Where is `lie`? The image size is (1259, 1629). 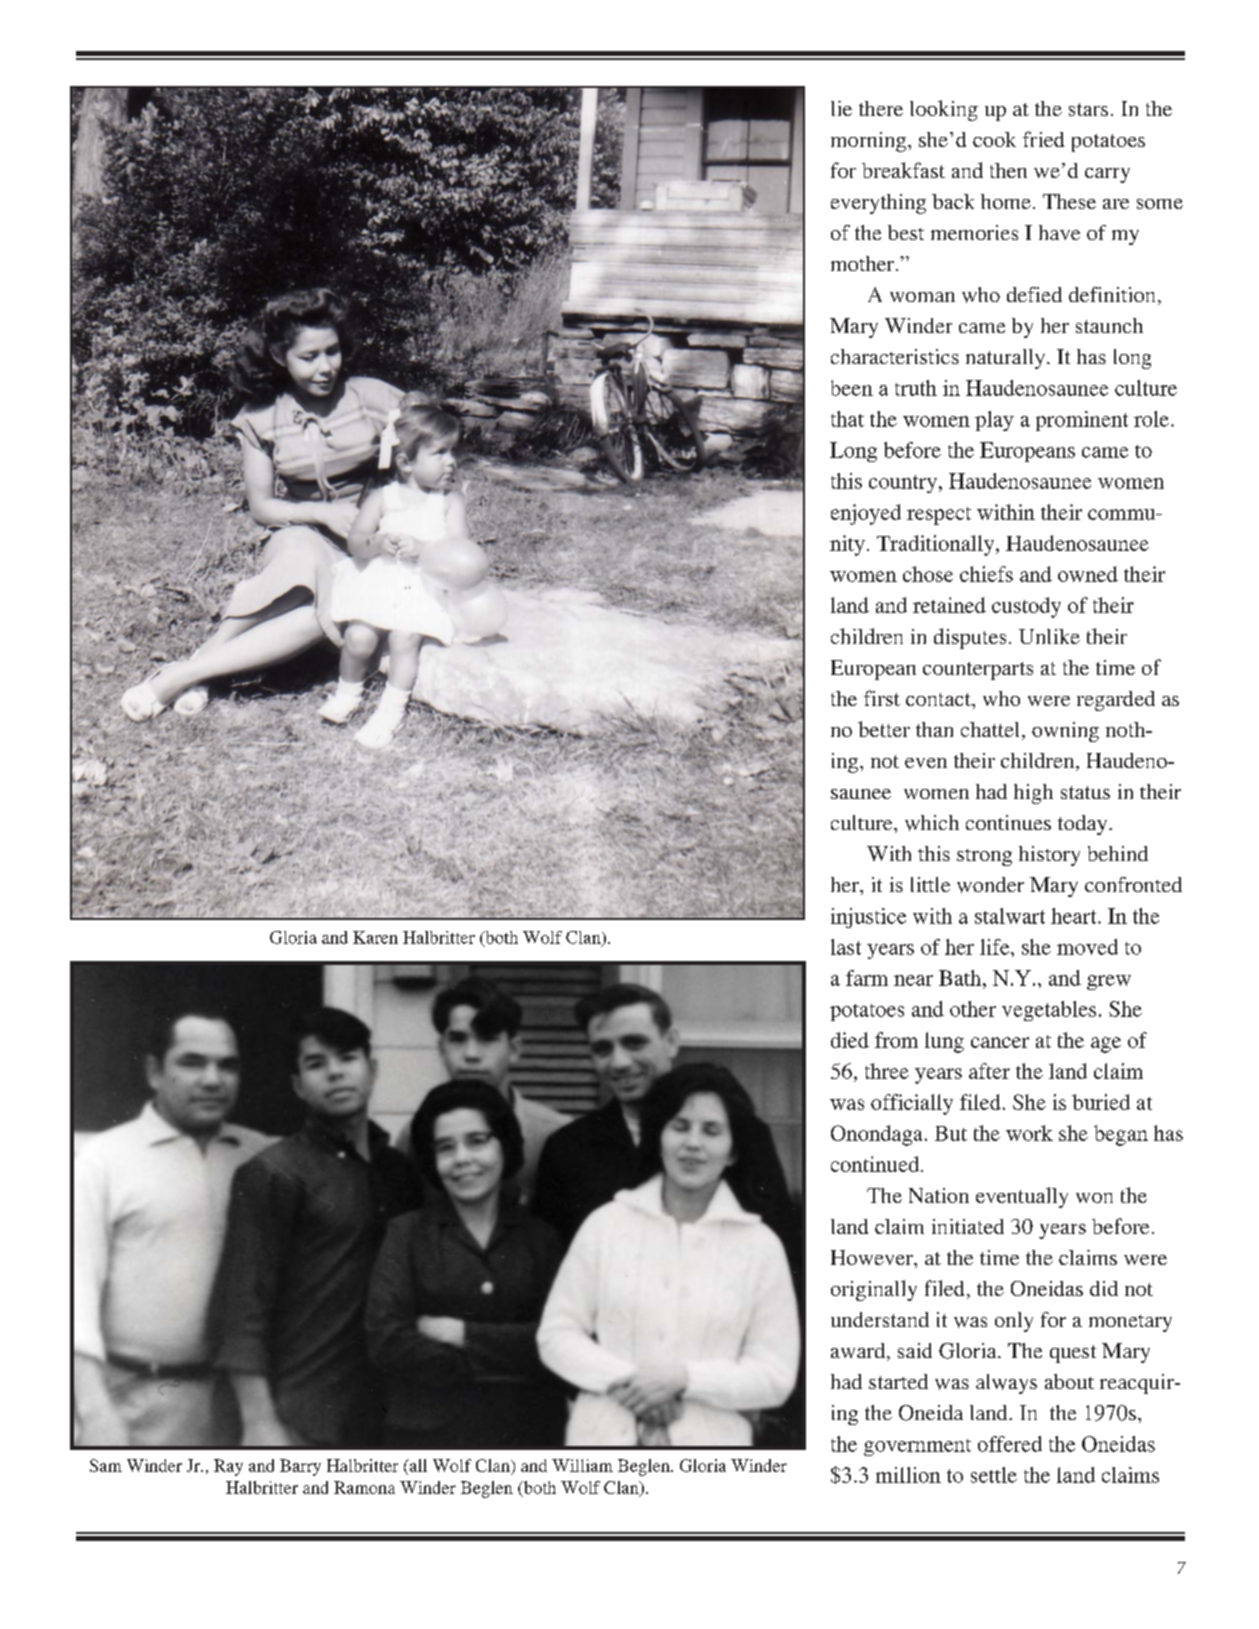
lie is located at coordinates (841, 108).
